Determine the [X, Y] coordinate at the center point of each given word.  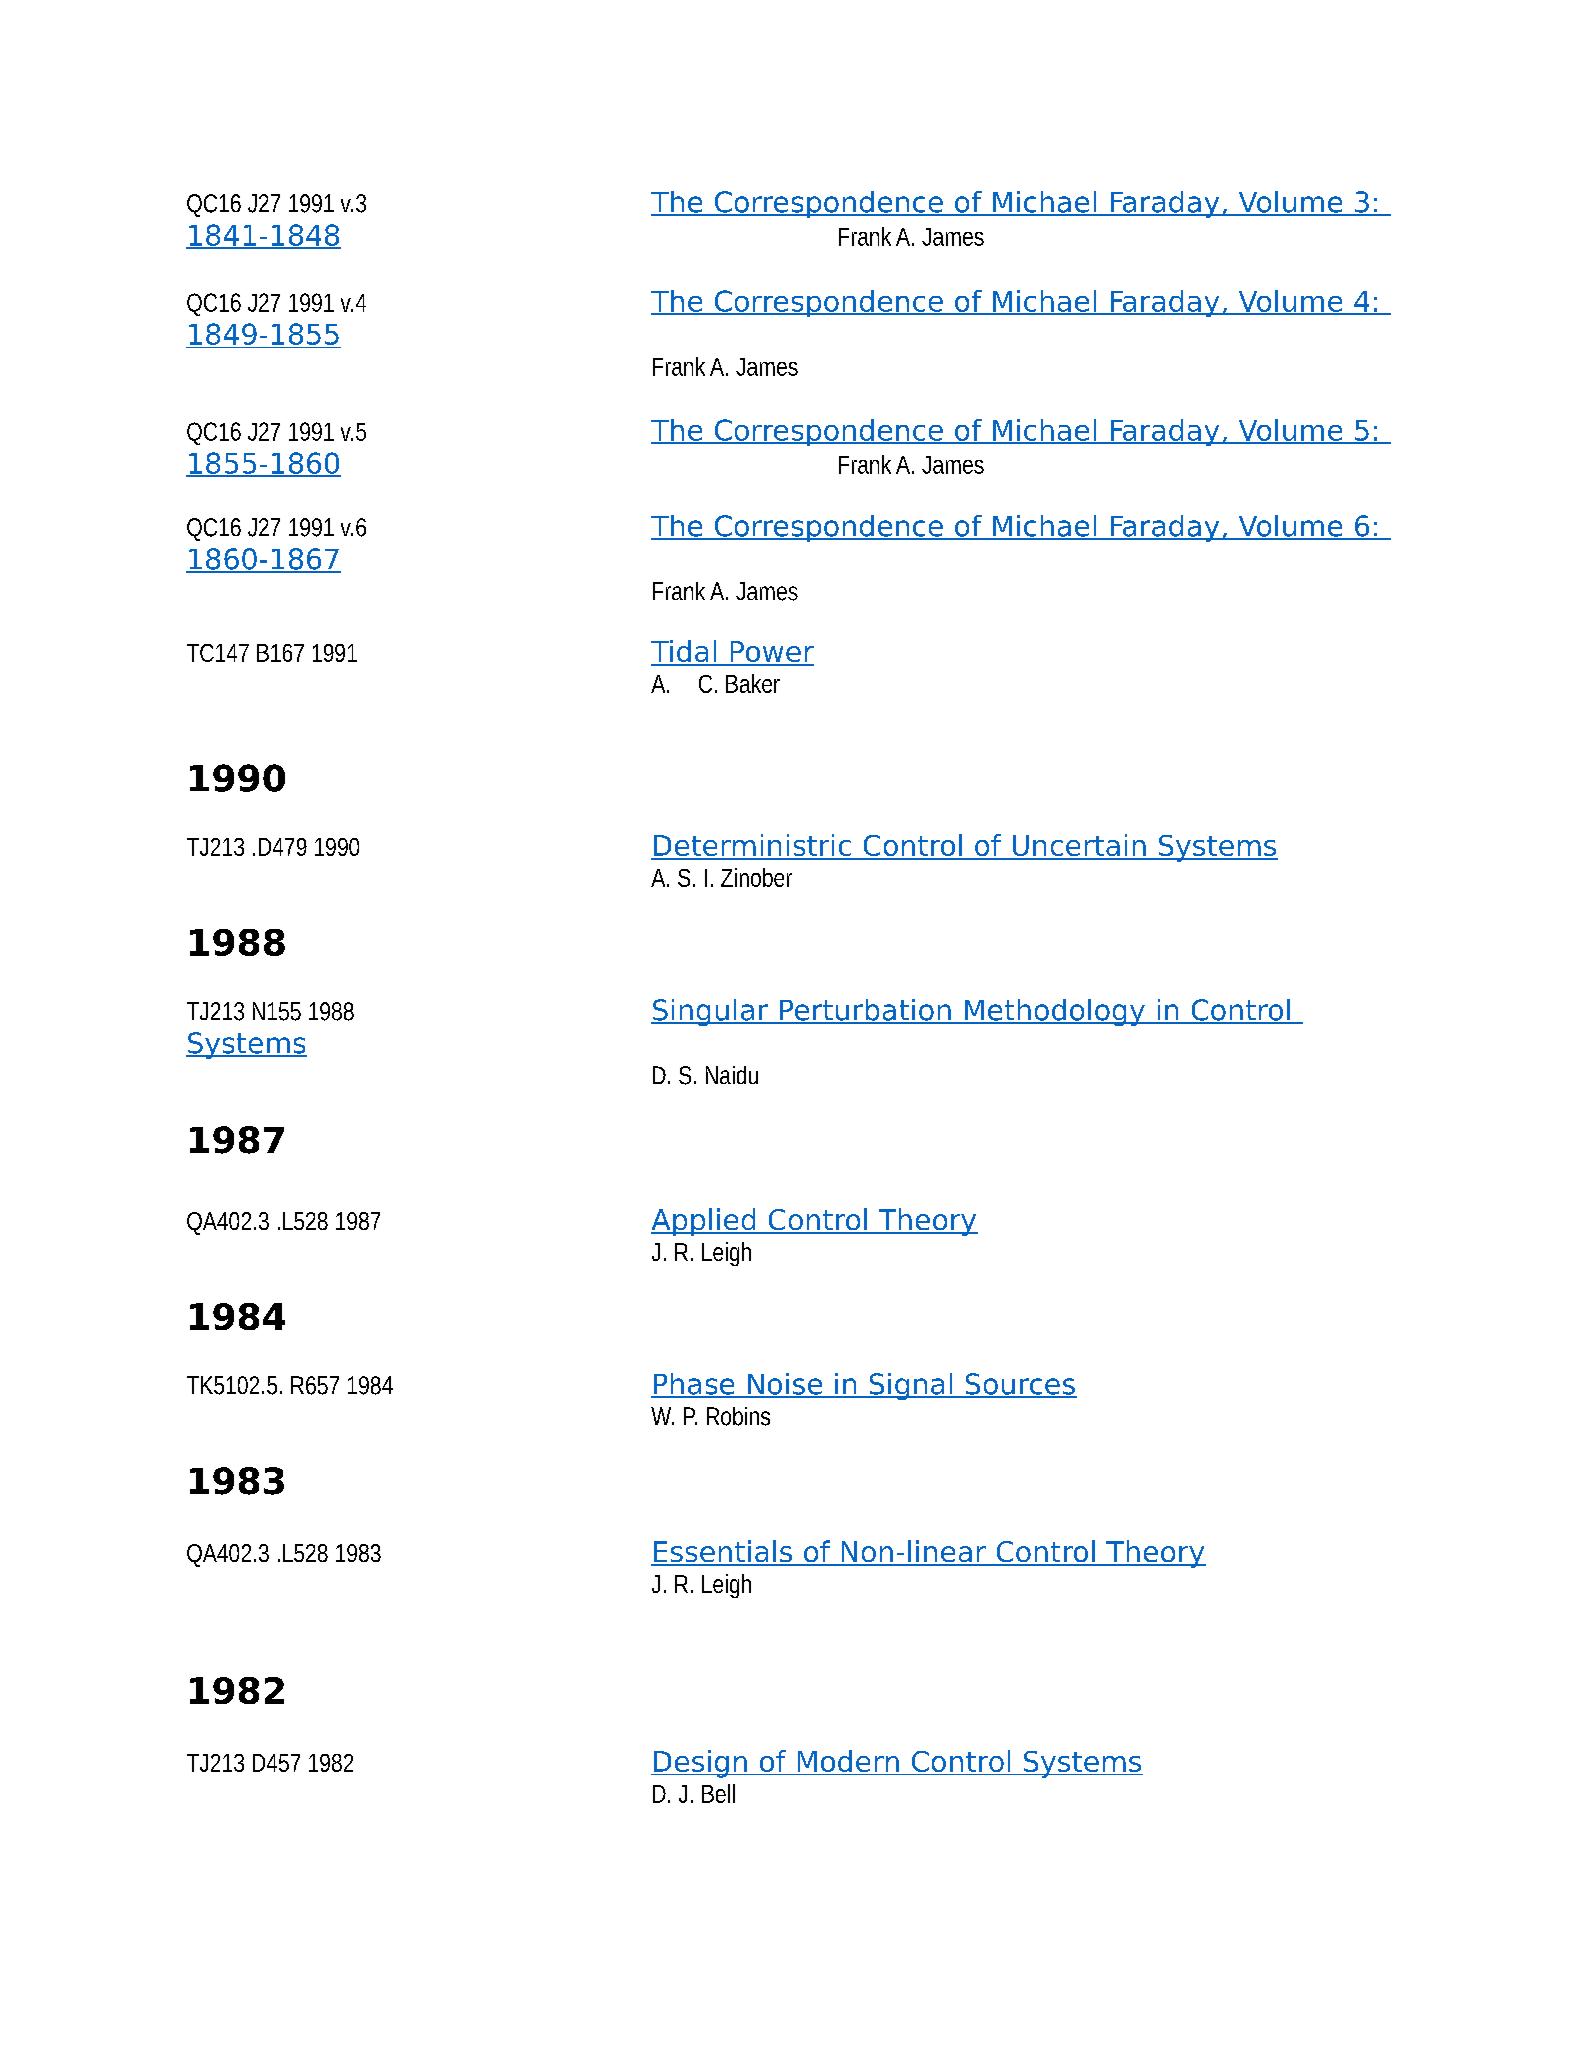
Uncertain [1079, 846]
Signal [911, 1386]
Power [771, 653]
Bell [718, 1793]
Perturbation [865, 1011]
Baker [753, 683]
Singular [711, 1012]
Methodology [1055, 1012]
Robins [738, 1416]
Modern [848, 1761]
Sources [1020, 1385]
